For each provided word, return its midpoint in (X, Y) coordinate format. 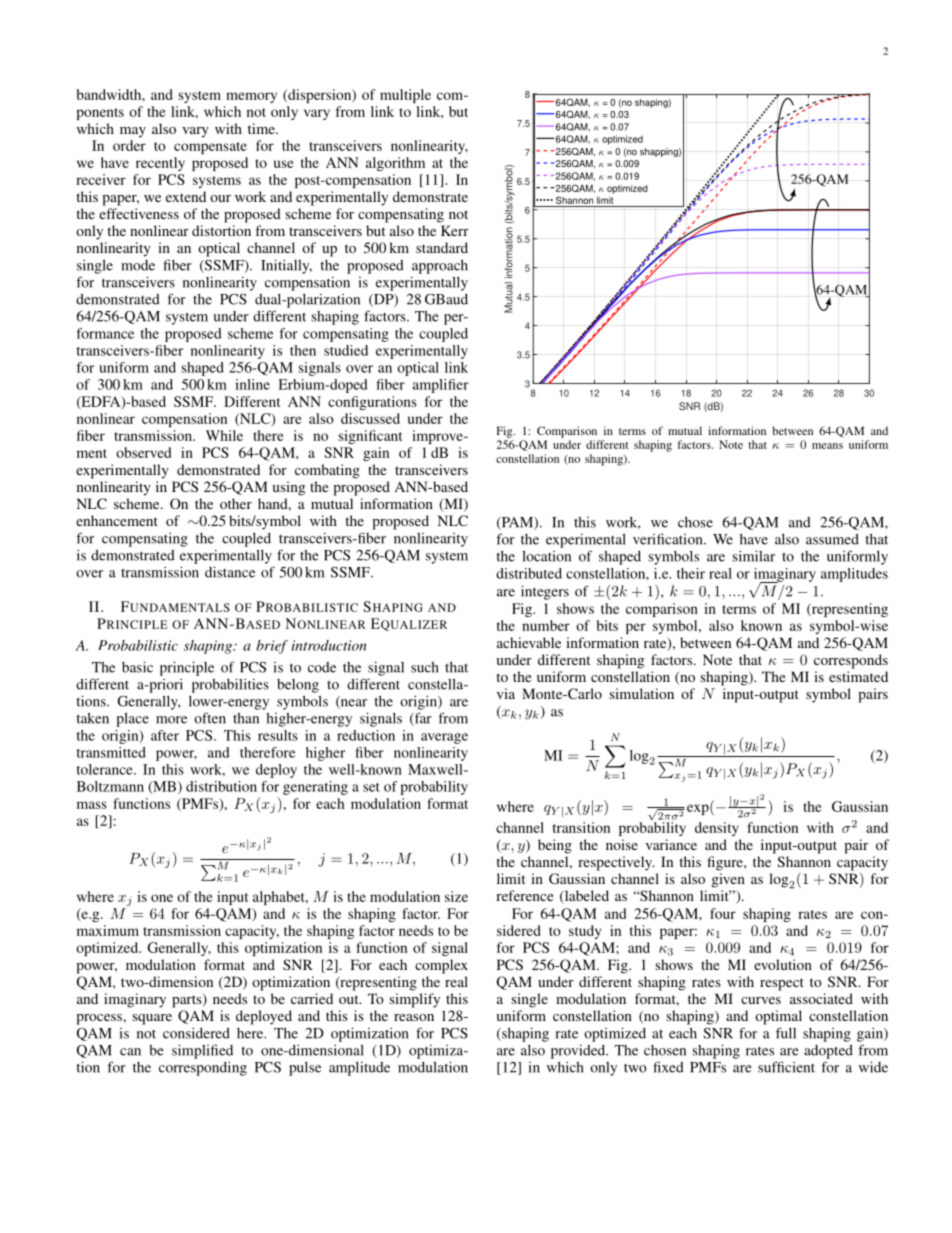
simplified (202, 1051)
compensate (210, 148)
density (717, 829)
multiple (405, 96)
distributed (529, 573)
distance (230, 572)
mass (92, 805)
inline (252, 384)
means (827, 446)
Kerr (455, 230)
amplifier (441, 386)
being (555, 846)
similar (754, 556)
